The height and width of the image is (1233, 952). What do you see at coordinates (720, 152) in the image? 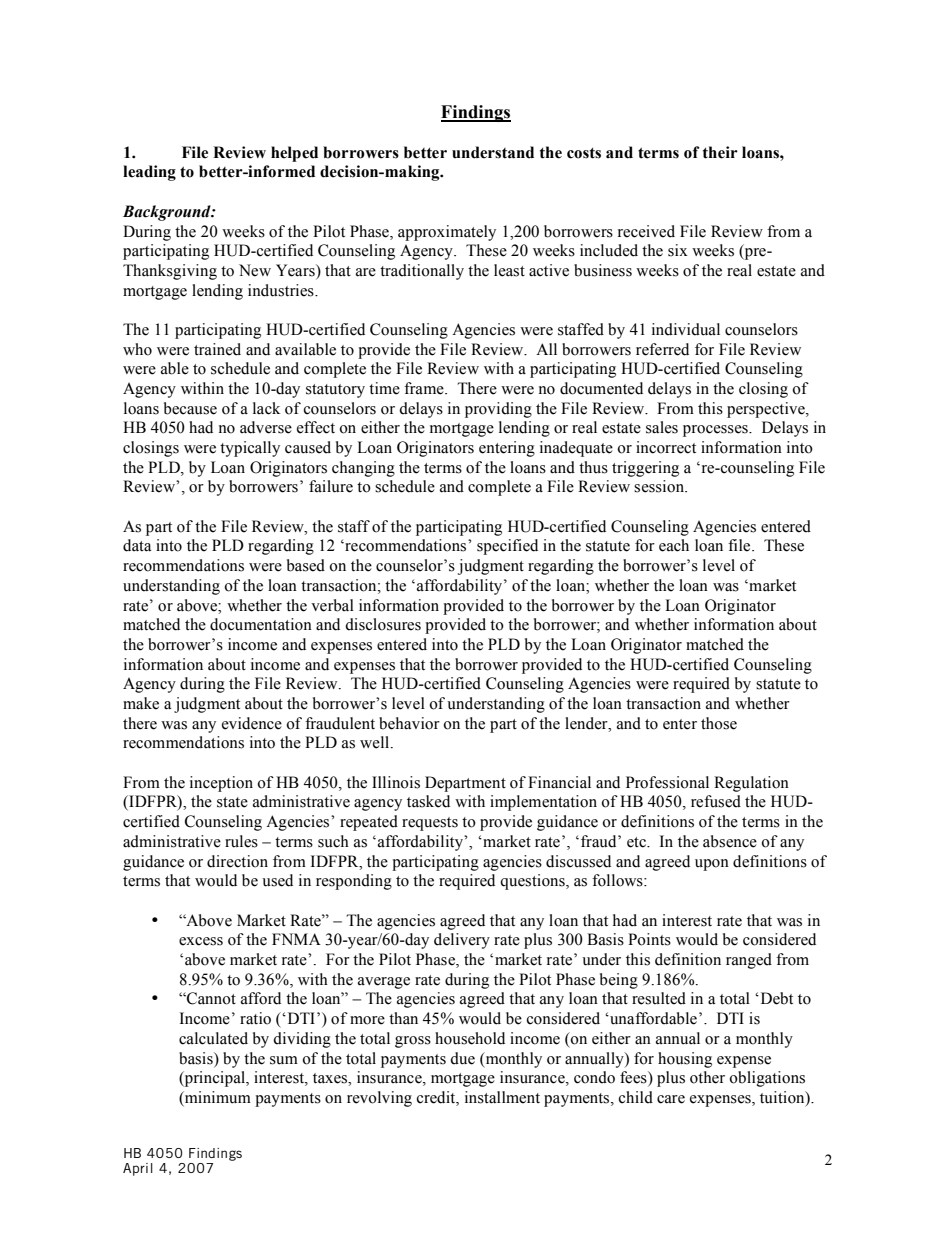
I see `their` at bounding box center [720, 152].
